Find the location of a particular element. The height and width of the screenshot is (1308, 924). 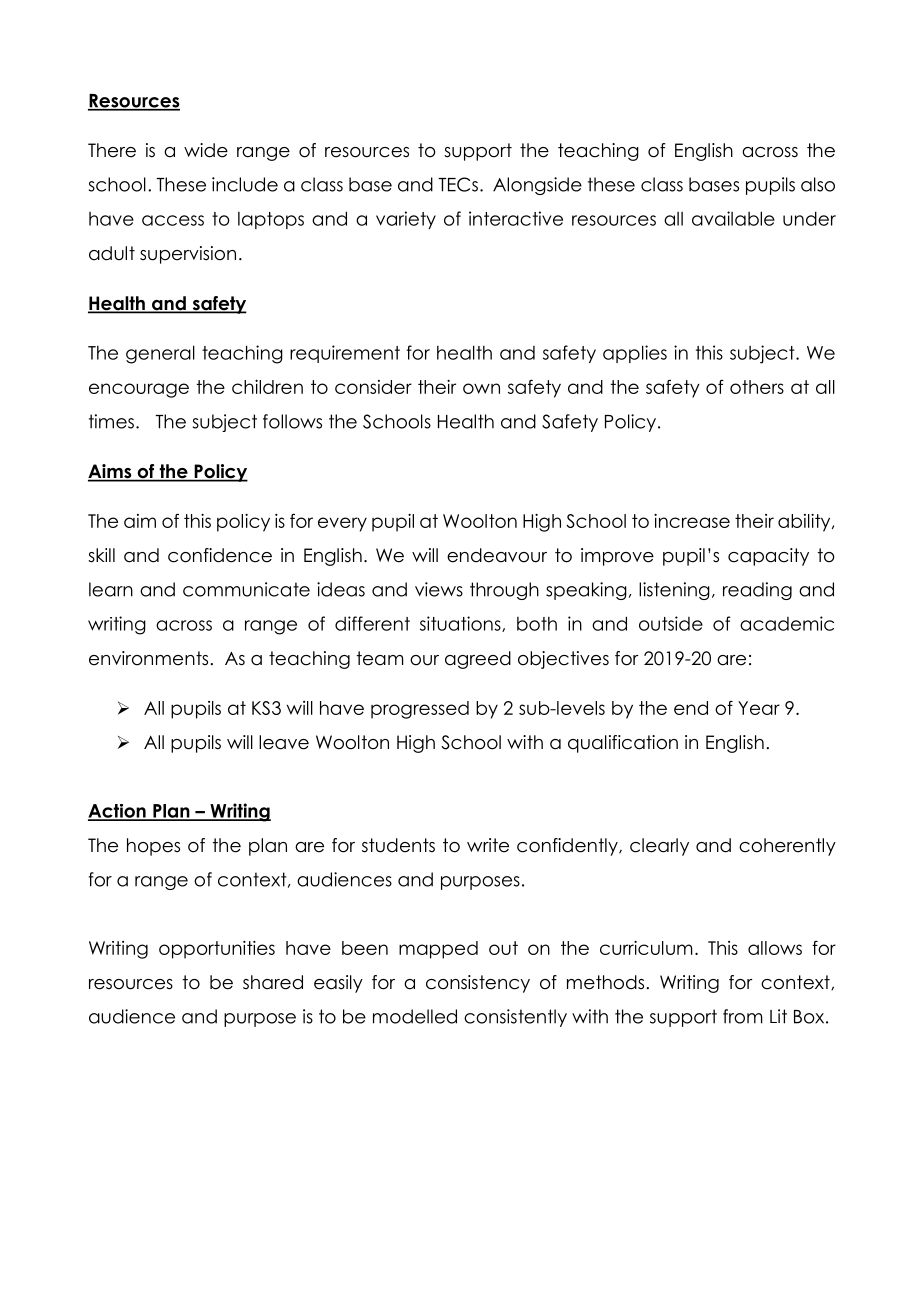

Alongside is located at coordinates (537, 186).
